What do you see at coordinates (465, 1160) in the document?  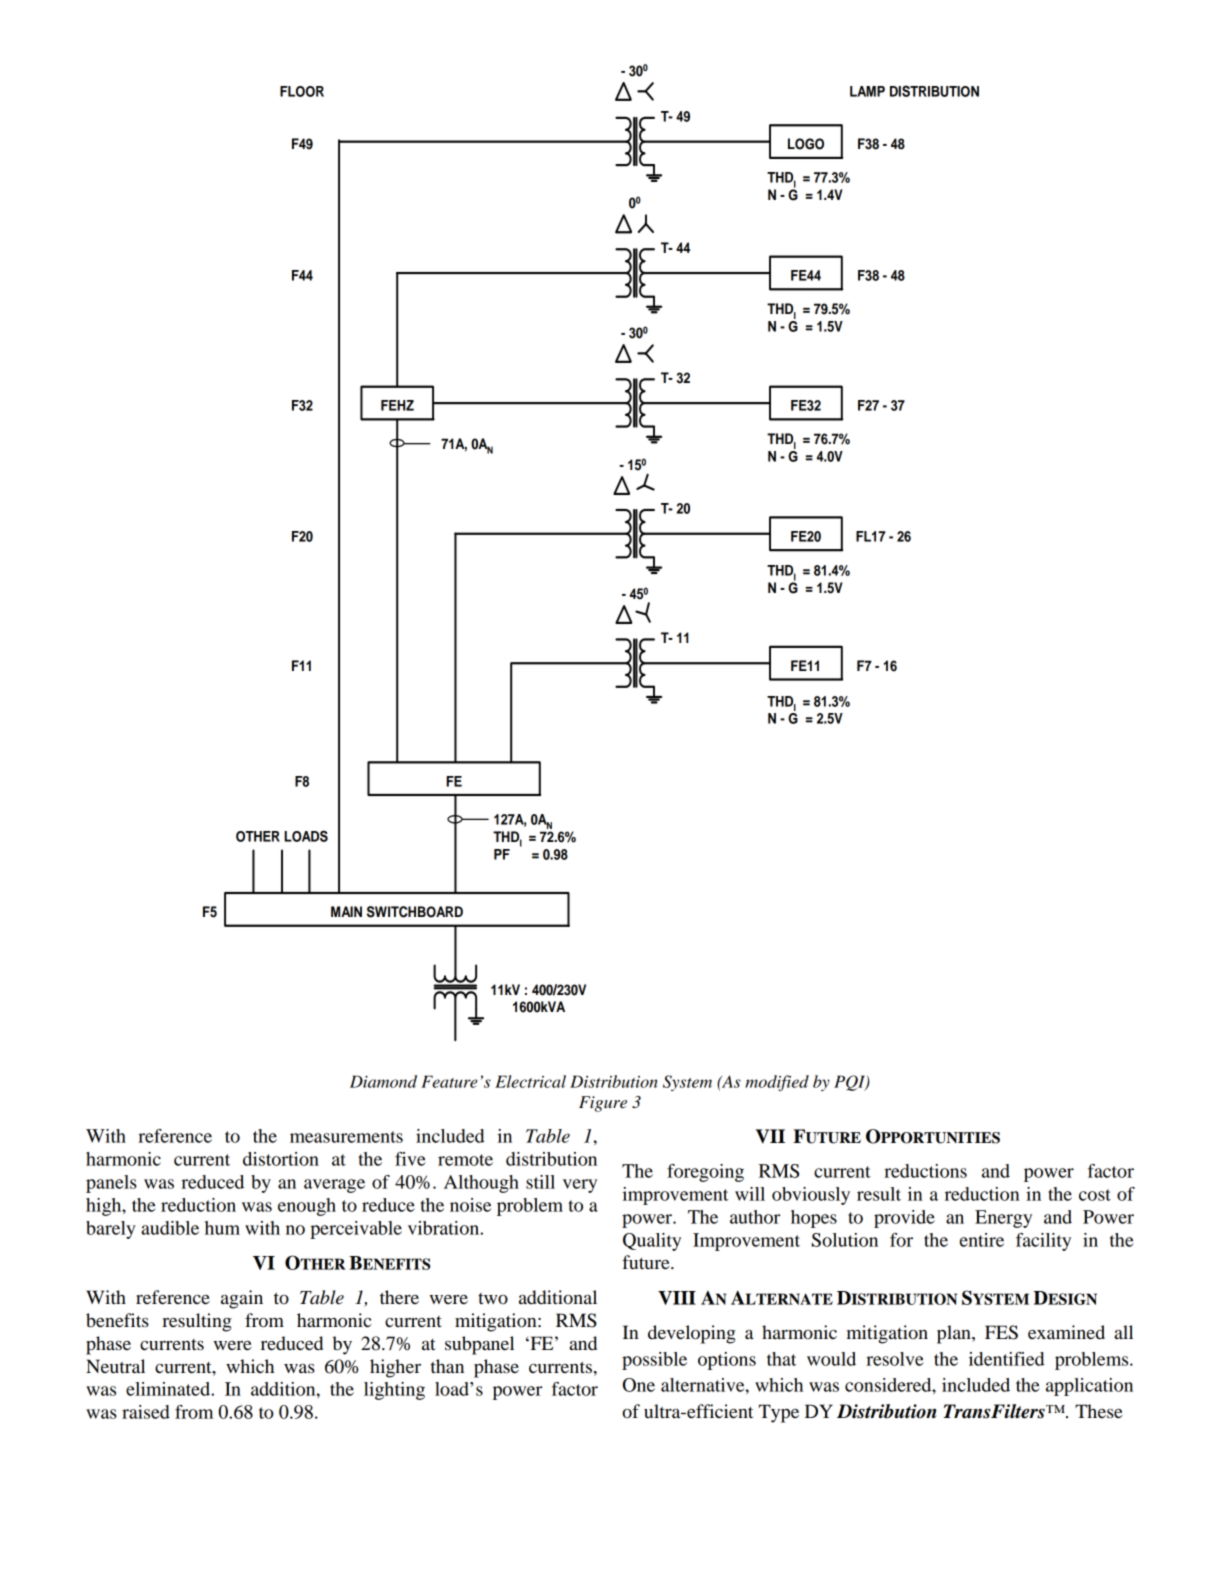 I see `remote` at bounding box center [465, 1160].
